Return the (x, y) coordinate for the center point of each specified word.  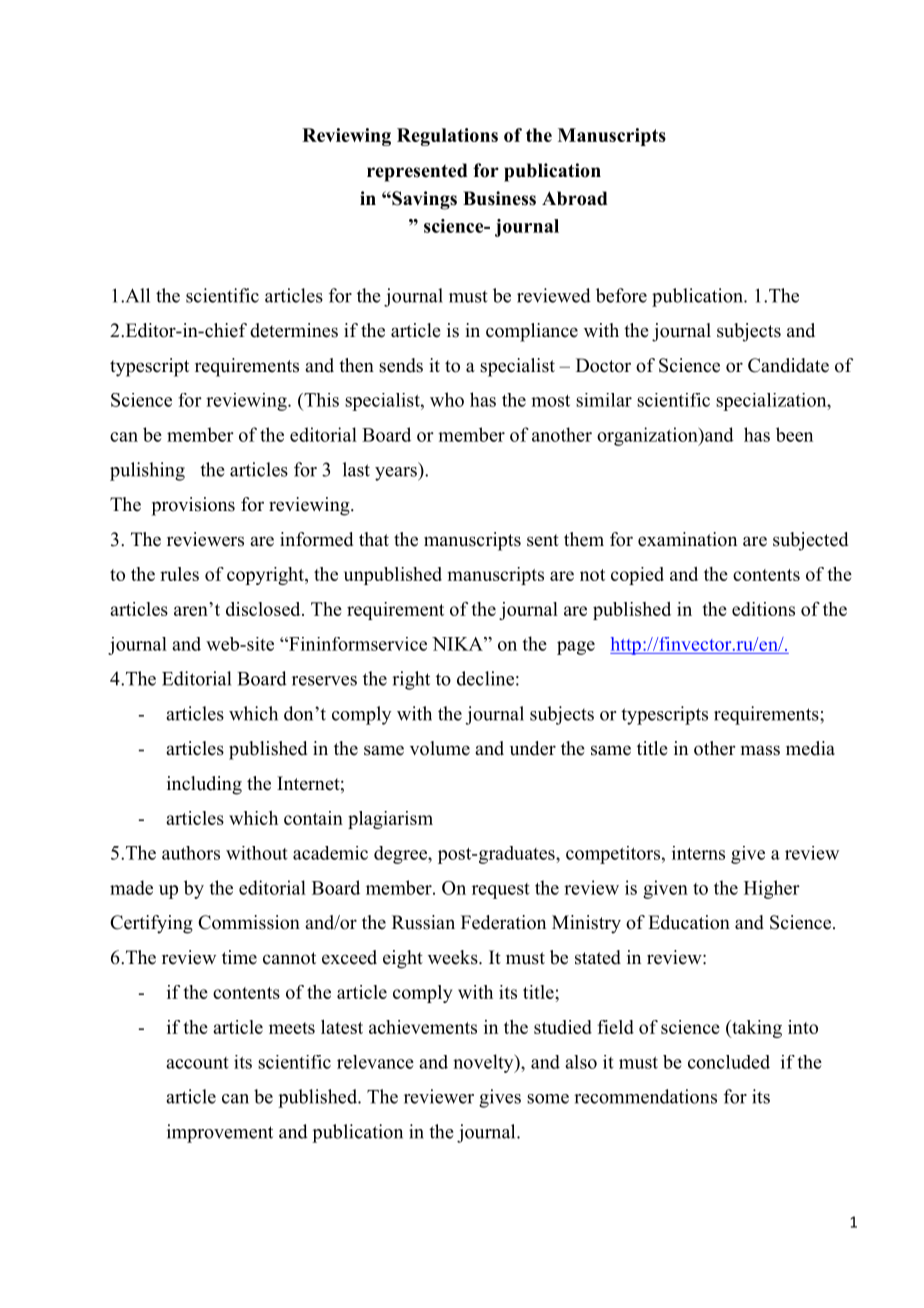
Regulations (447, 137)
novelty (484, 1063)
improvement (220, 1133)
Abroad (575, 198)
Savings (423, 200)
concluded (729, 1062)
